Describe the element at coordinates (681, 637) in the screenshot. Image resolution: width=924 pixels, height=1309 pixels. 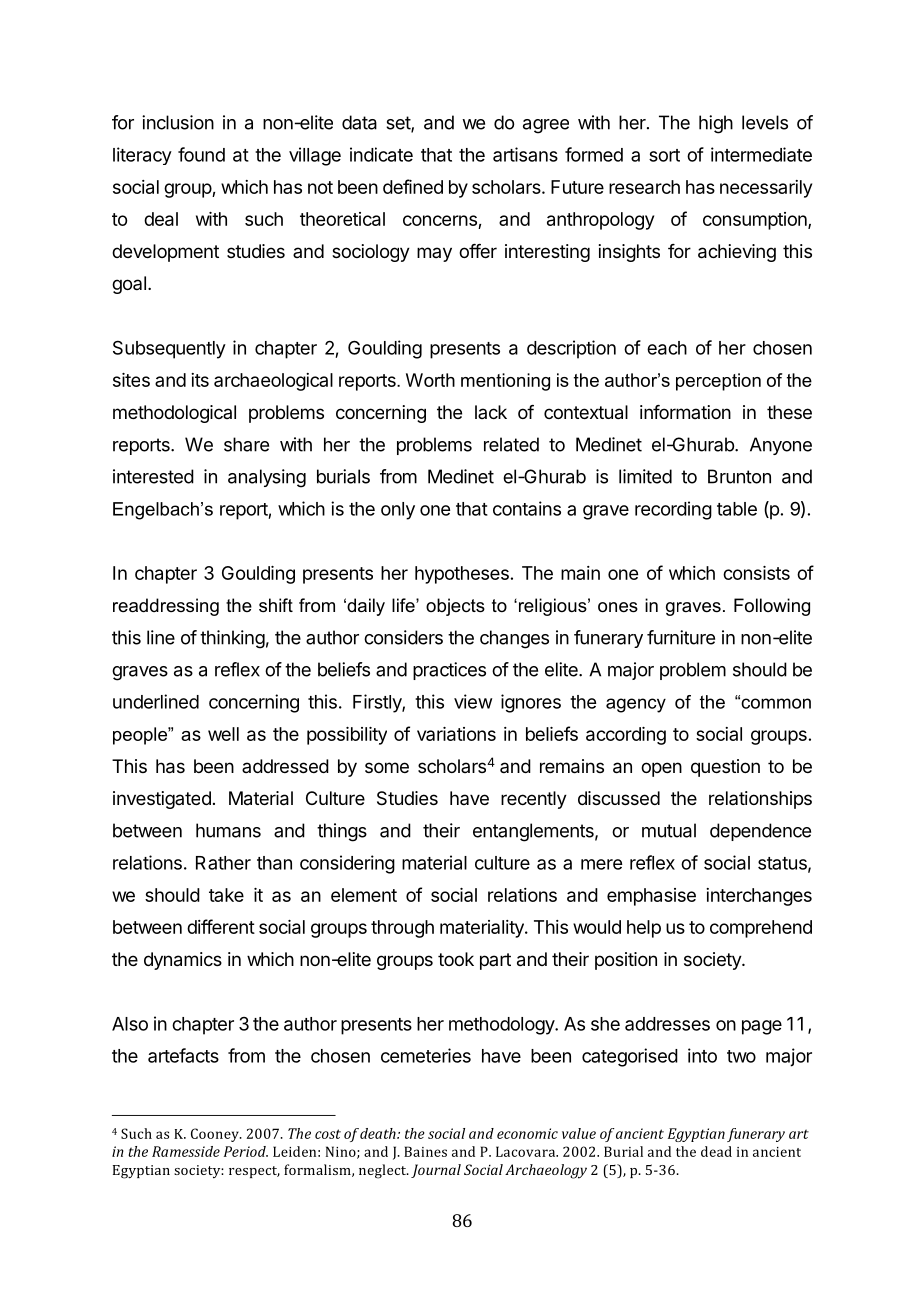
I see `furniture` at that location.
